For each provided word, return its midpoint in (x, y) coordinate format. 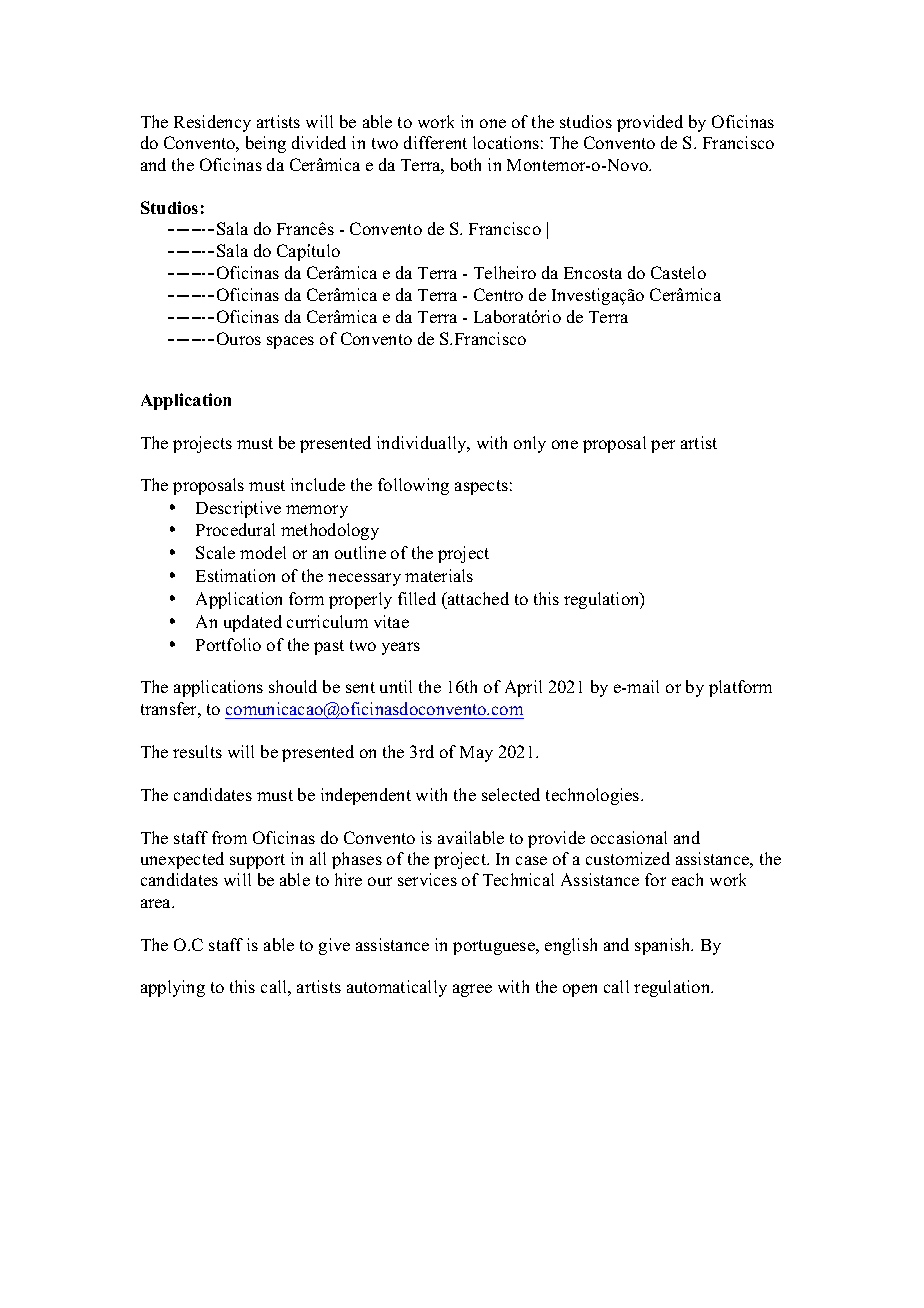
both (466, 164)
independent (366, 796)
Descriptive (238, 509)
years (401, 648)
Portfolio (228, 644)
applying (173, 988)
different (435, 142)
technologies (594, 796)
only (530, 444)
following (413, 486)
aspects (481, 487)
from (229, 837)
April (523, 688)
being (266, 144)
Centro (498, 294)
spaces (290, 342)
